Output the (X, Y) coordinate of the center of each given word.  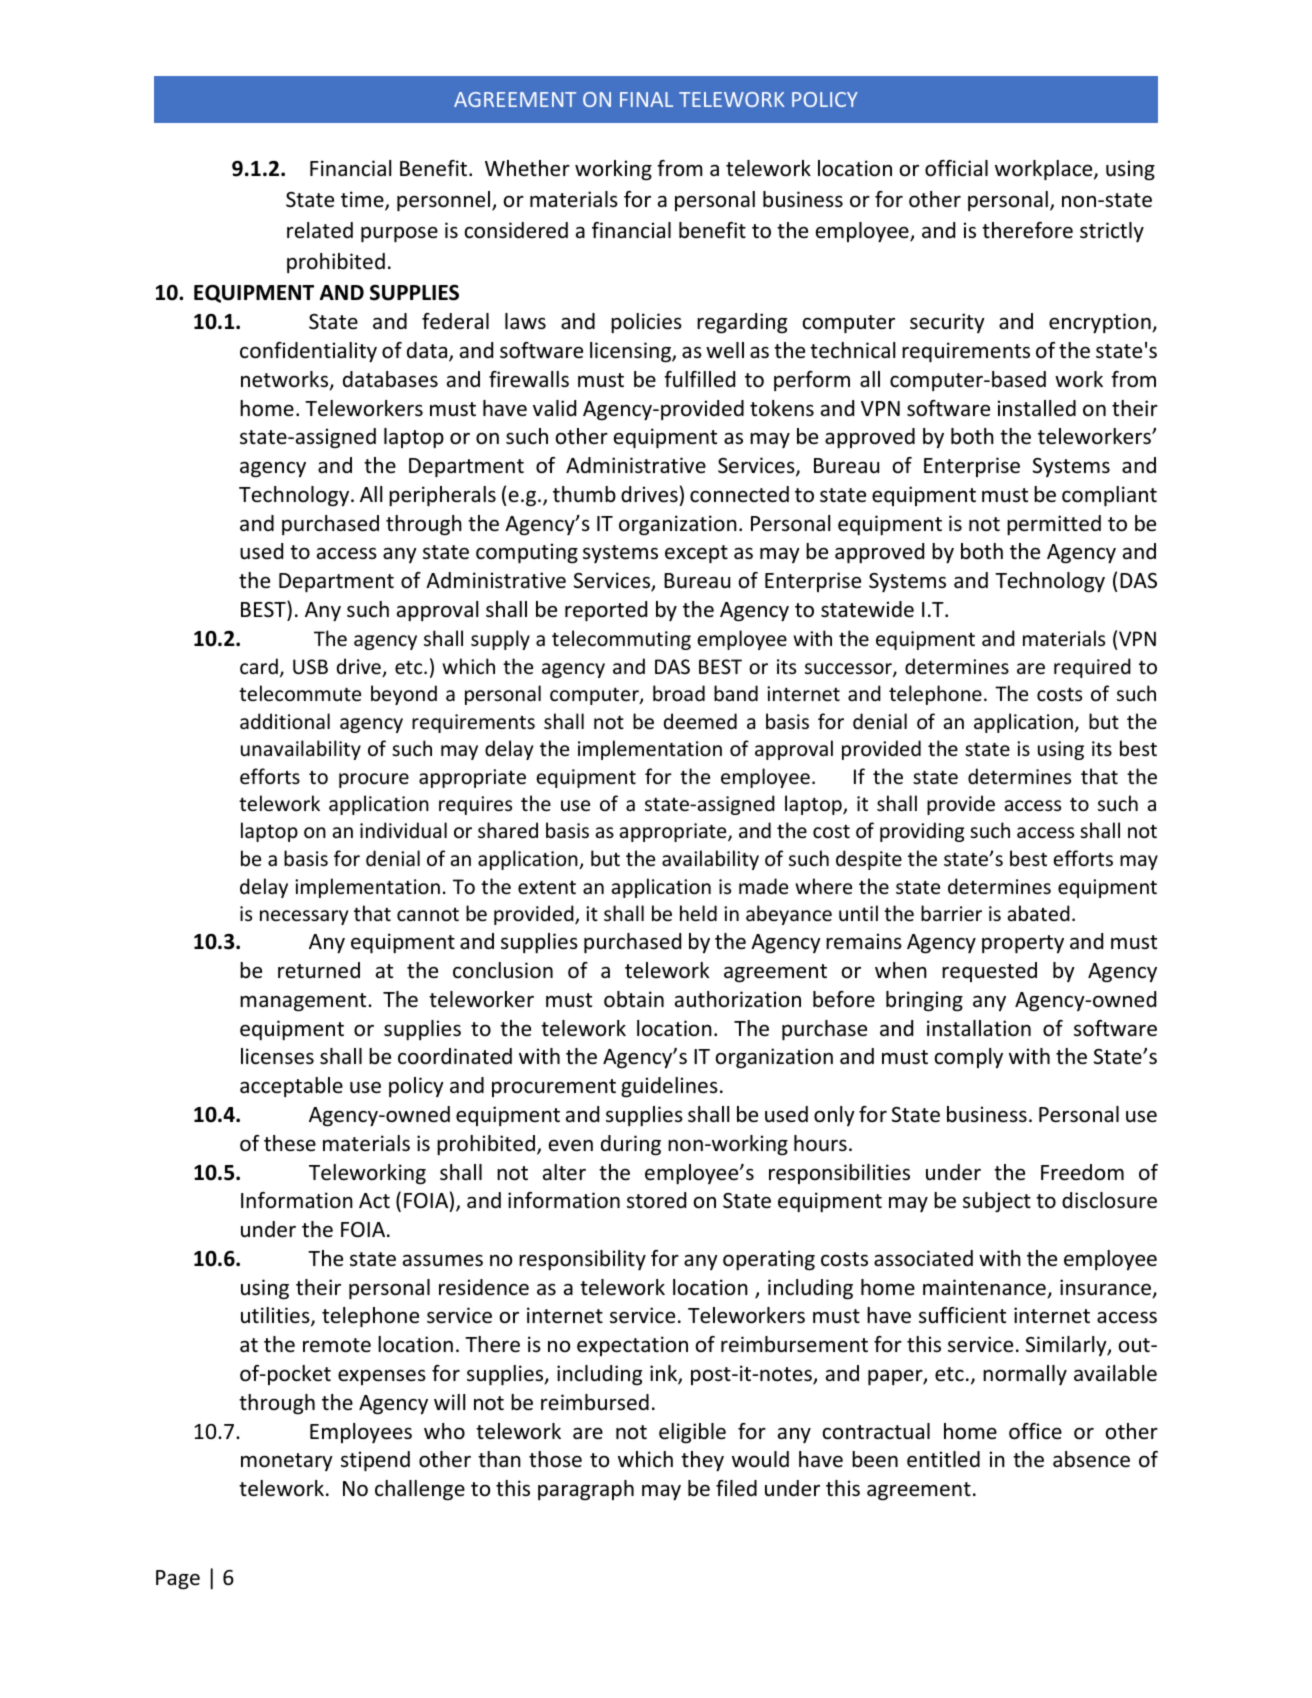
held (698, 913)
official (956, 168)
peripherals (442, 496)
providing (922, 832)
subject (997, 1202)
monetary (287, 1462)
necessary (304, 917)
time (363, 201)
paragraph (586, 1490)
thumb (584, 494)
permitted (1054, 525)
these (290, 1143)
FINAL (646, 99)
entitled (943, 1459)
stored (656, 1200)
